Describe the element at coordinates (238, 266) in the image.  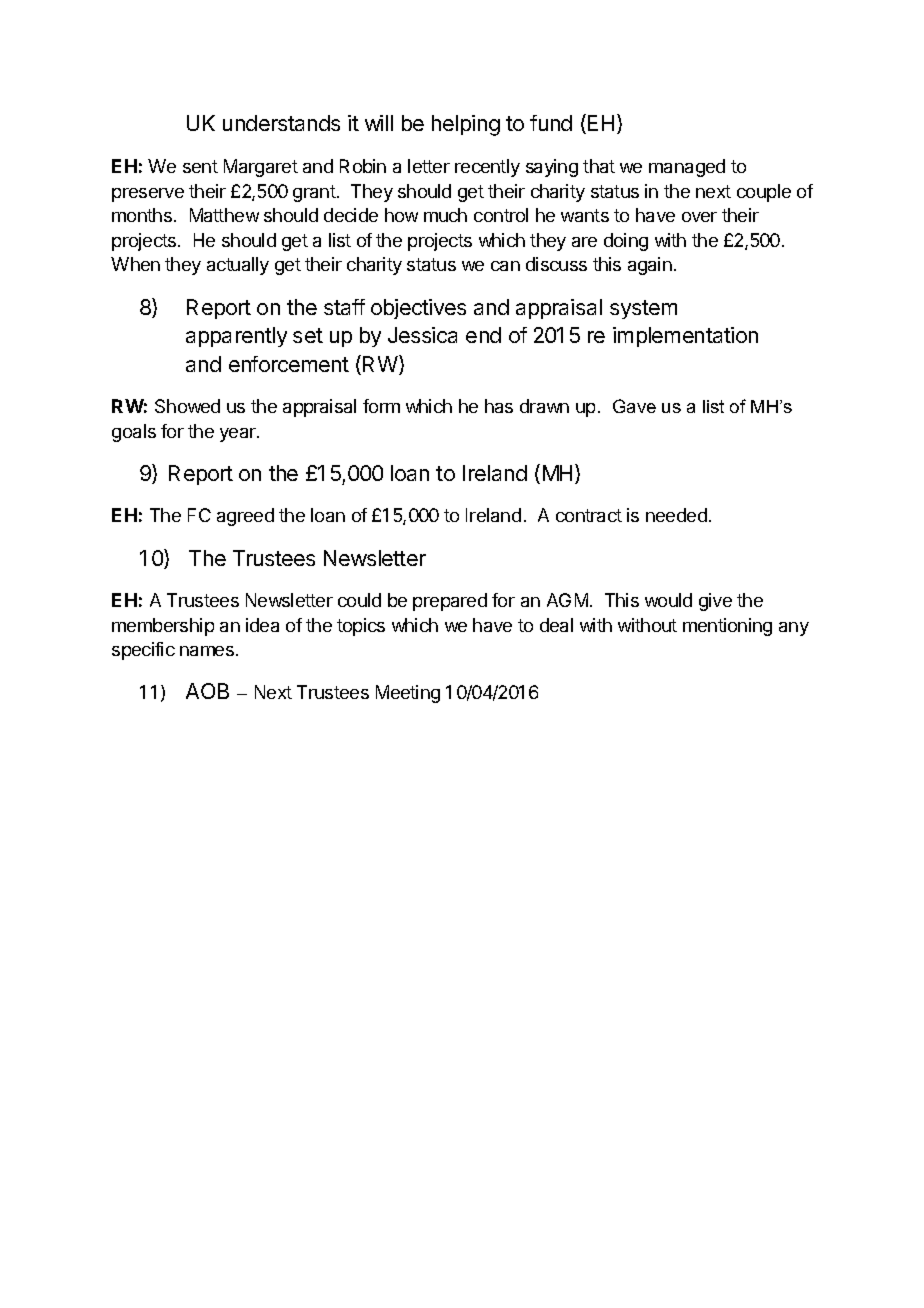
I see `actually` at that location.
